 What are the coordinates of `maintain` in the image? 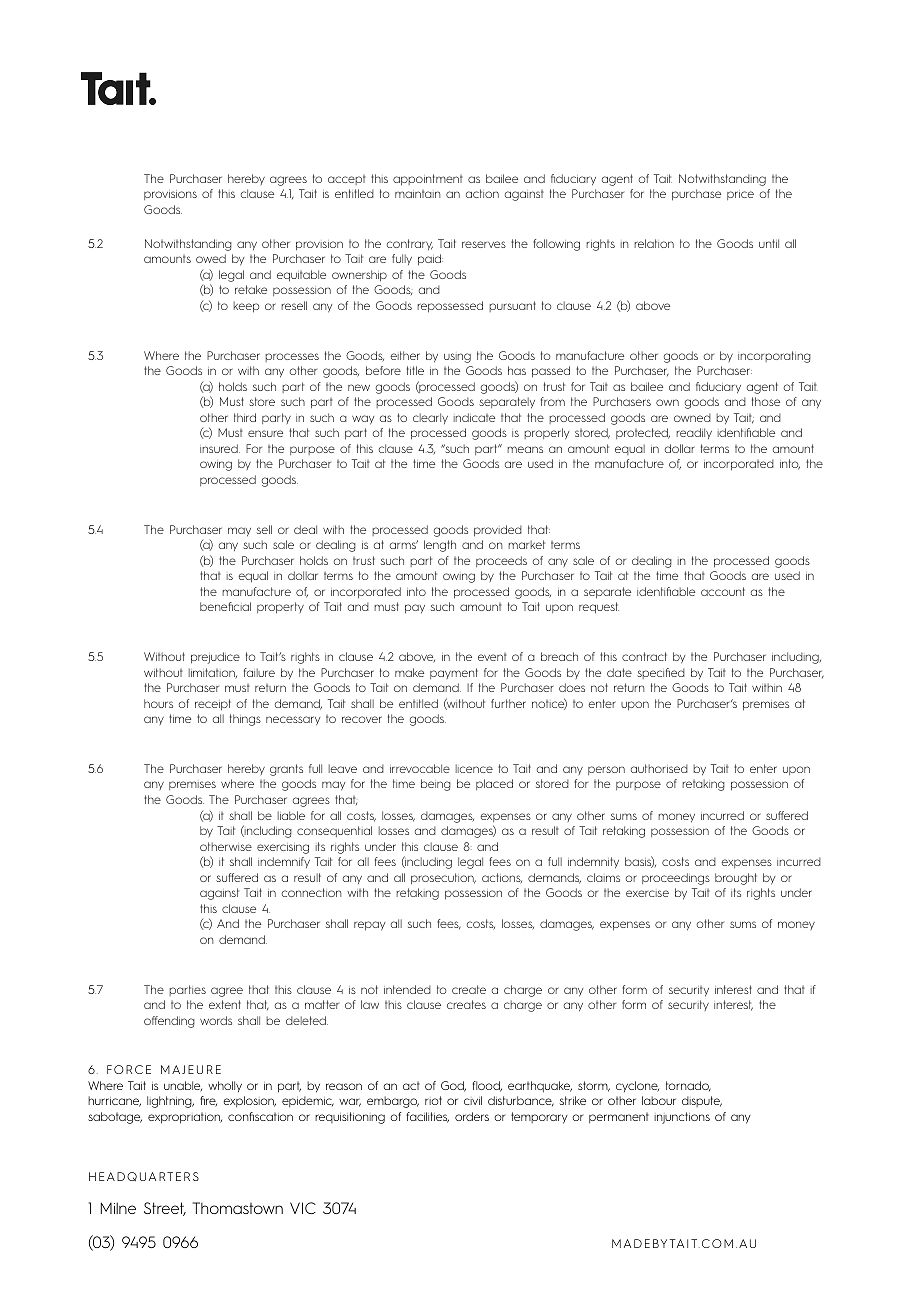 It's located at (417, 194).
